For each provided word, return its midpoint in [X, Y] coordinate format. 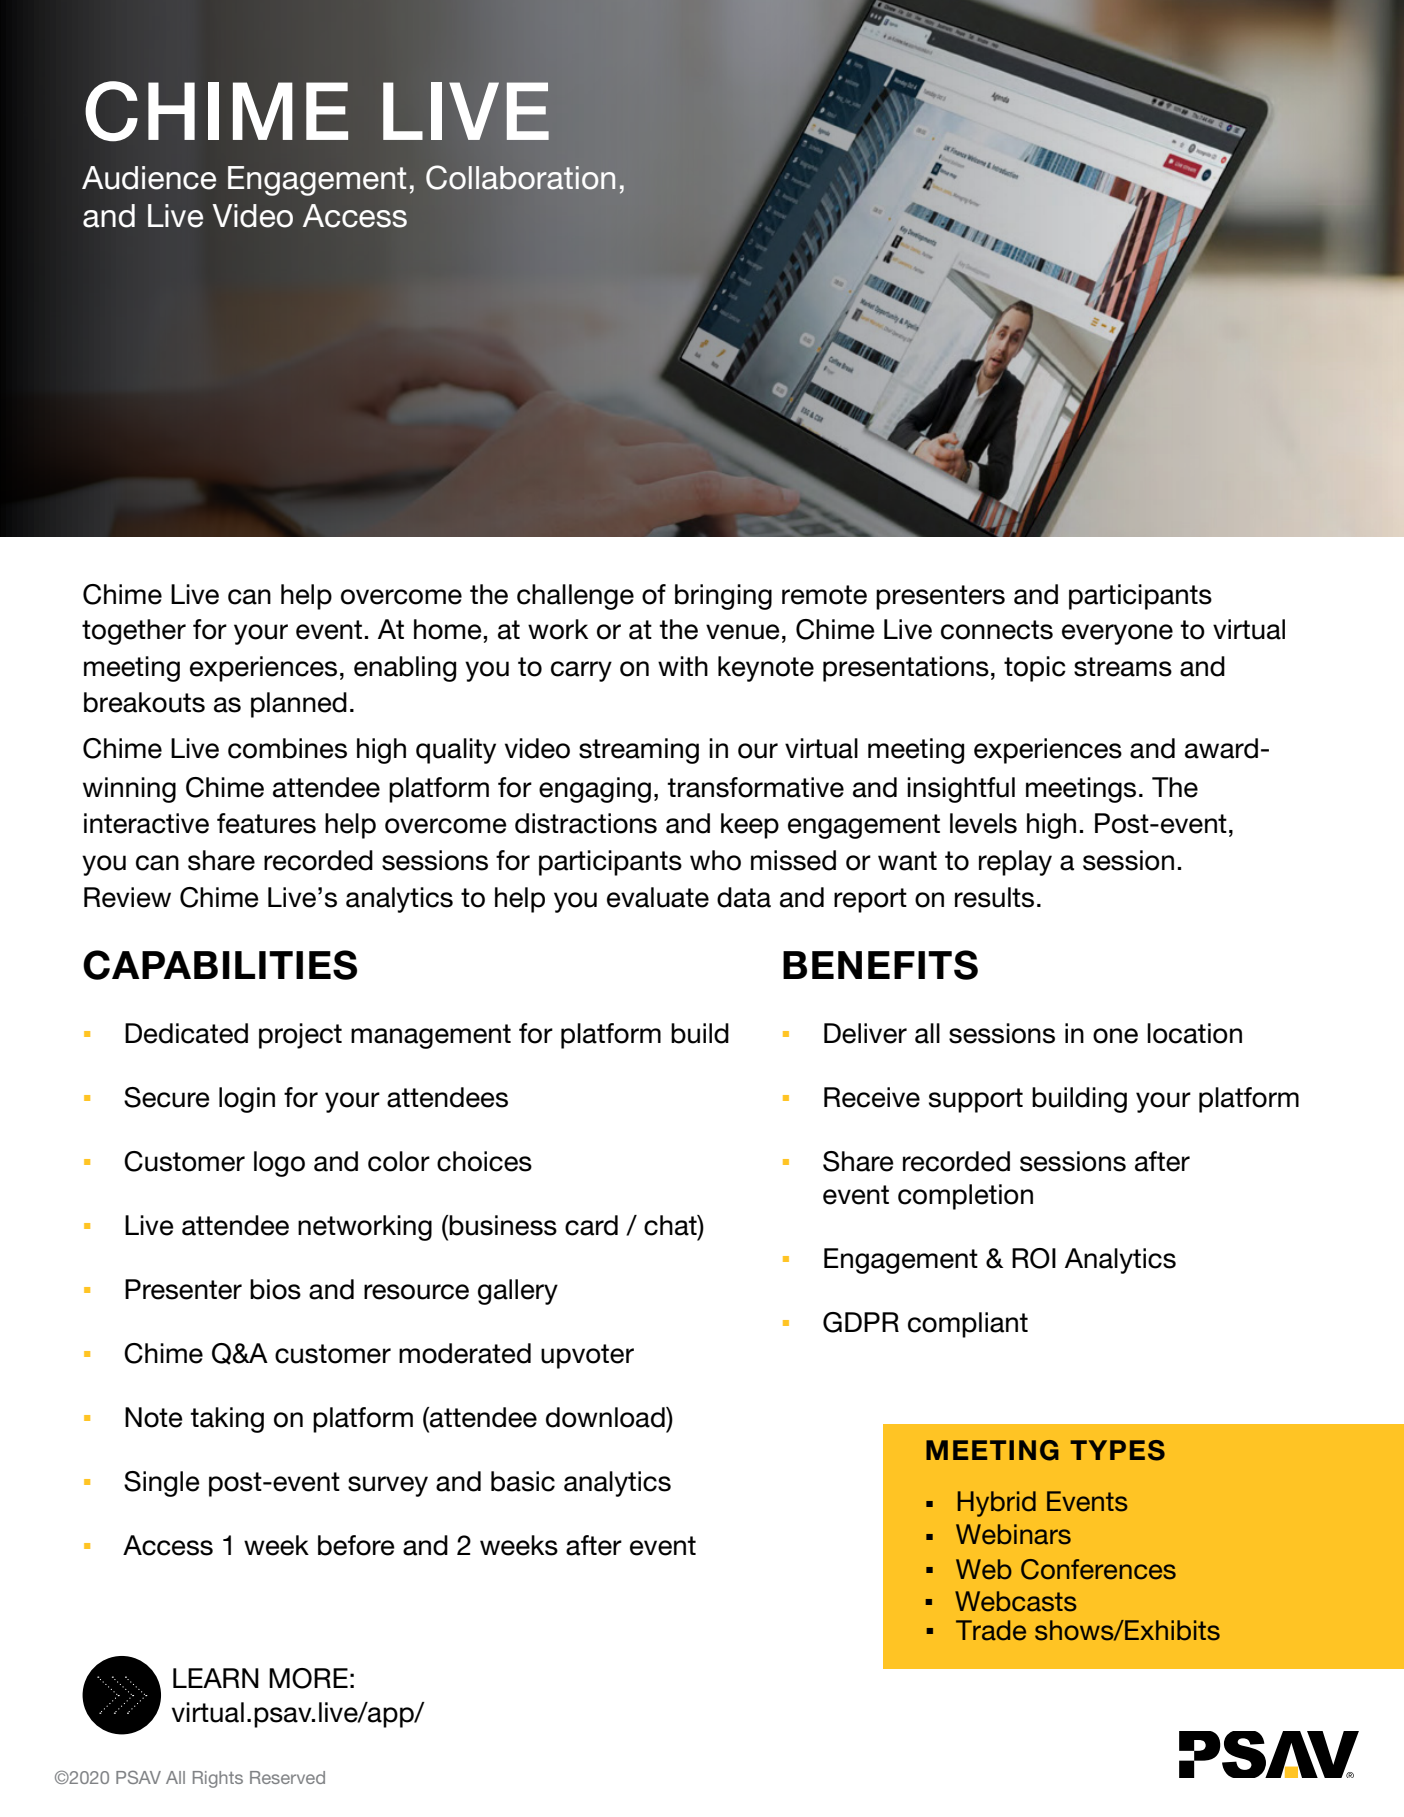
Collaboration [520, 177]
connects [997, 630]
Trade [991, 1630]
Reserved [287, 1777]
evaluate [658, 897]
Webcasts [1016, 1601]
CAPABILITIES [220, 965]
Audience [149, 178]
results [994, 897]
